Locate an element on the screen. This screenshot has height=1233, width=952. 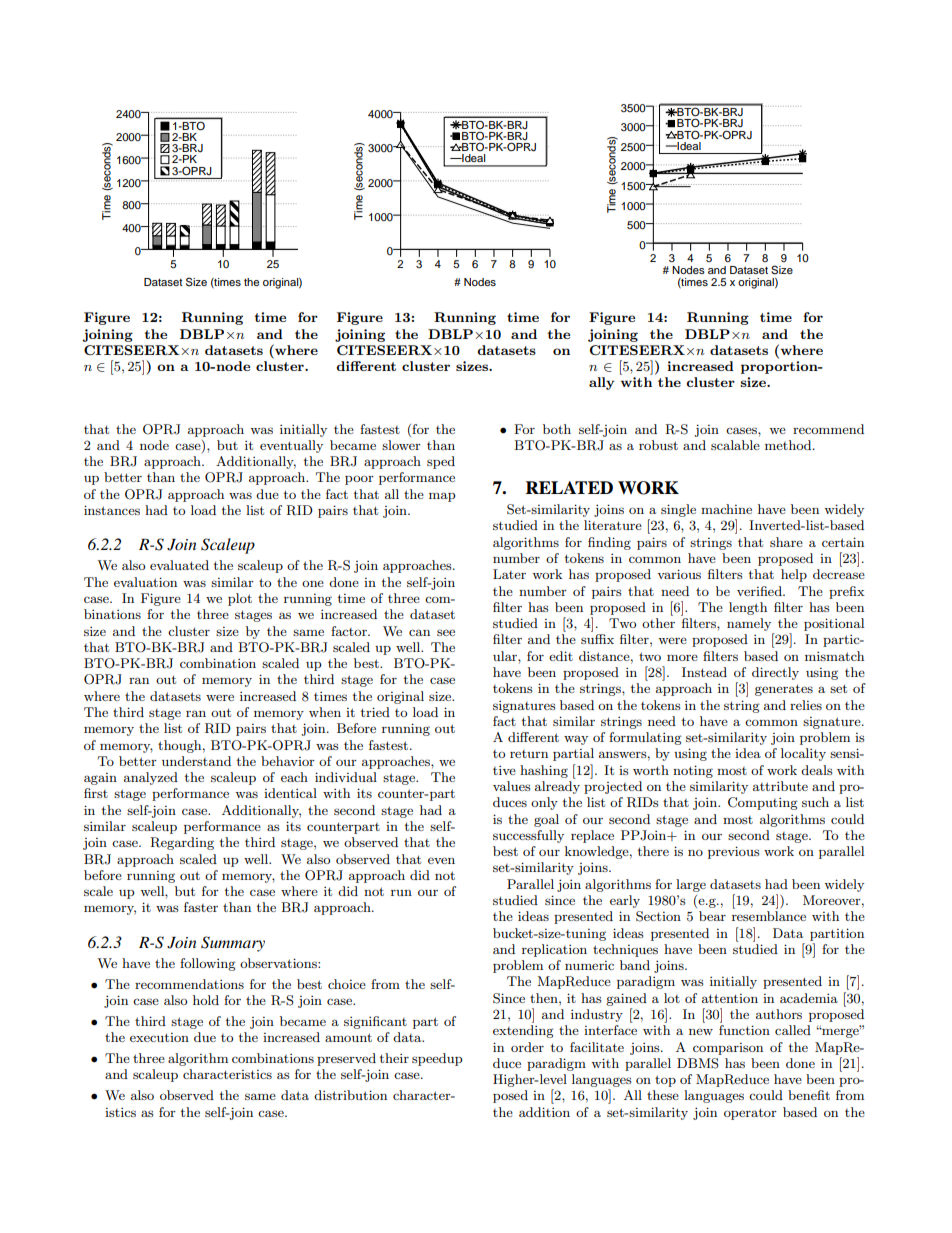
understand is located at coordinates (196, 761).
